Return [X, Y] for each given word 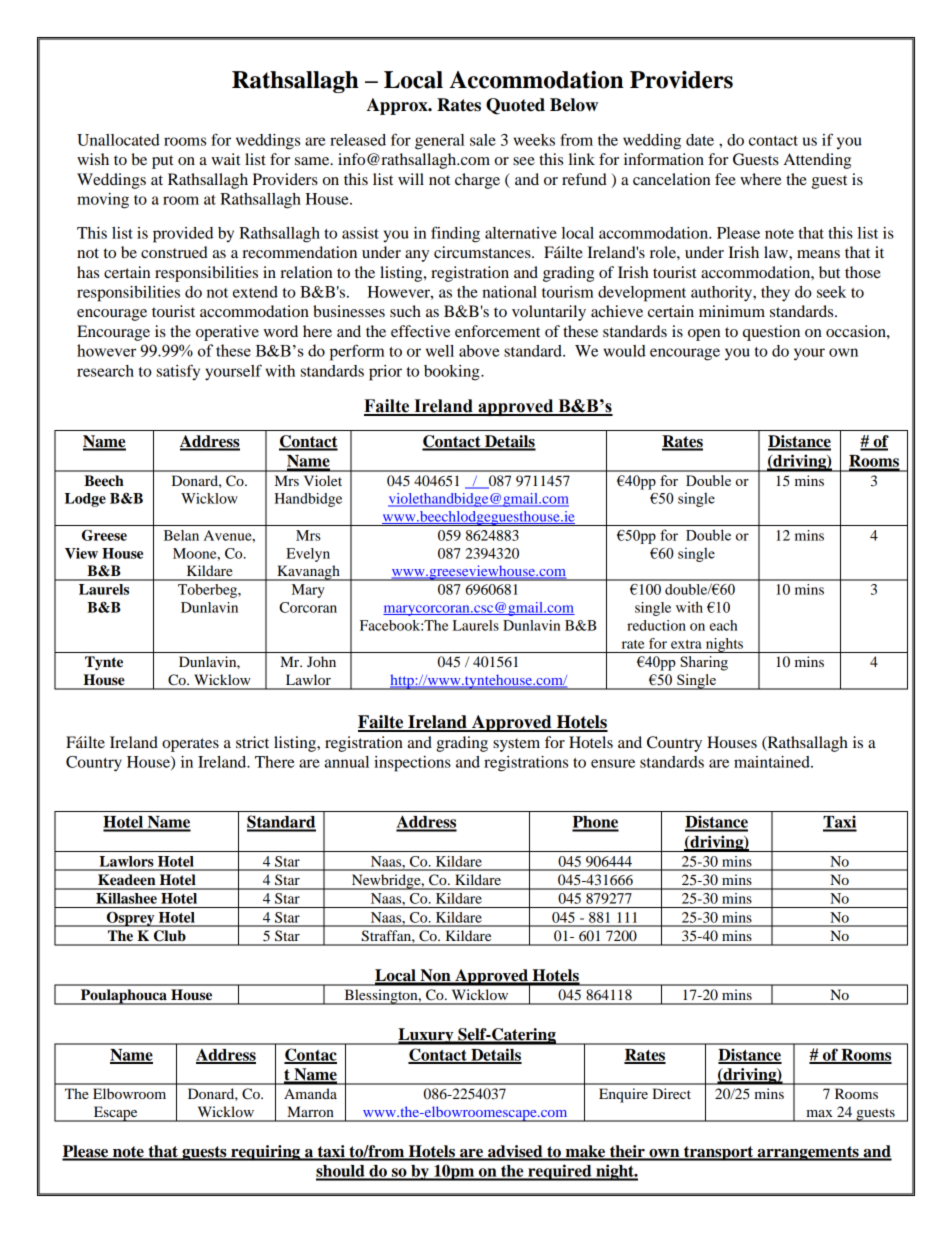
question [771, 333]
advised [515, 1152]
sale [483, 140]
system [516, 745]
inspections [412, 764]
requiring [266, 1153]
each [723, 625]
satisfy [178, 372]
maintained [773, 762]
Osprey [131, 919]
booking [453, 373]
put [162, 162]
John [321, 661]
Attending [817, 161]
